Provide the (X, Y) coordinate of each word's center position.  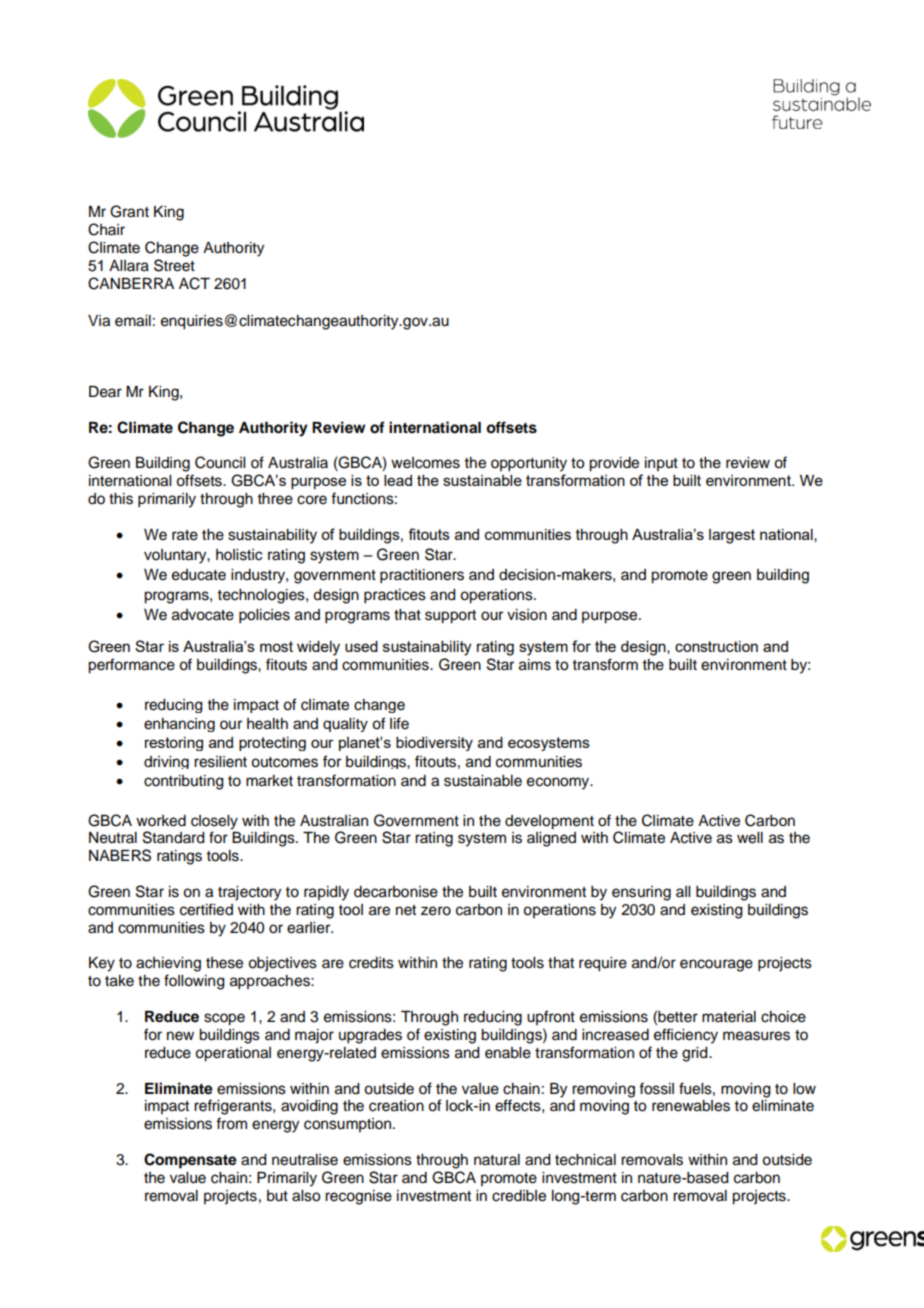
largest (732, 536)
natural (497, 1160)
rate (185, 535)
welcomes (425, 463)
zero (436, 911)
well (750, 838)
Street (174, 265)
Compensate (190, 1161)
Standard (174, 837)
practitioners (422, 576)
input (661, 464)
